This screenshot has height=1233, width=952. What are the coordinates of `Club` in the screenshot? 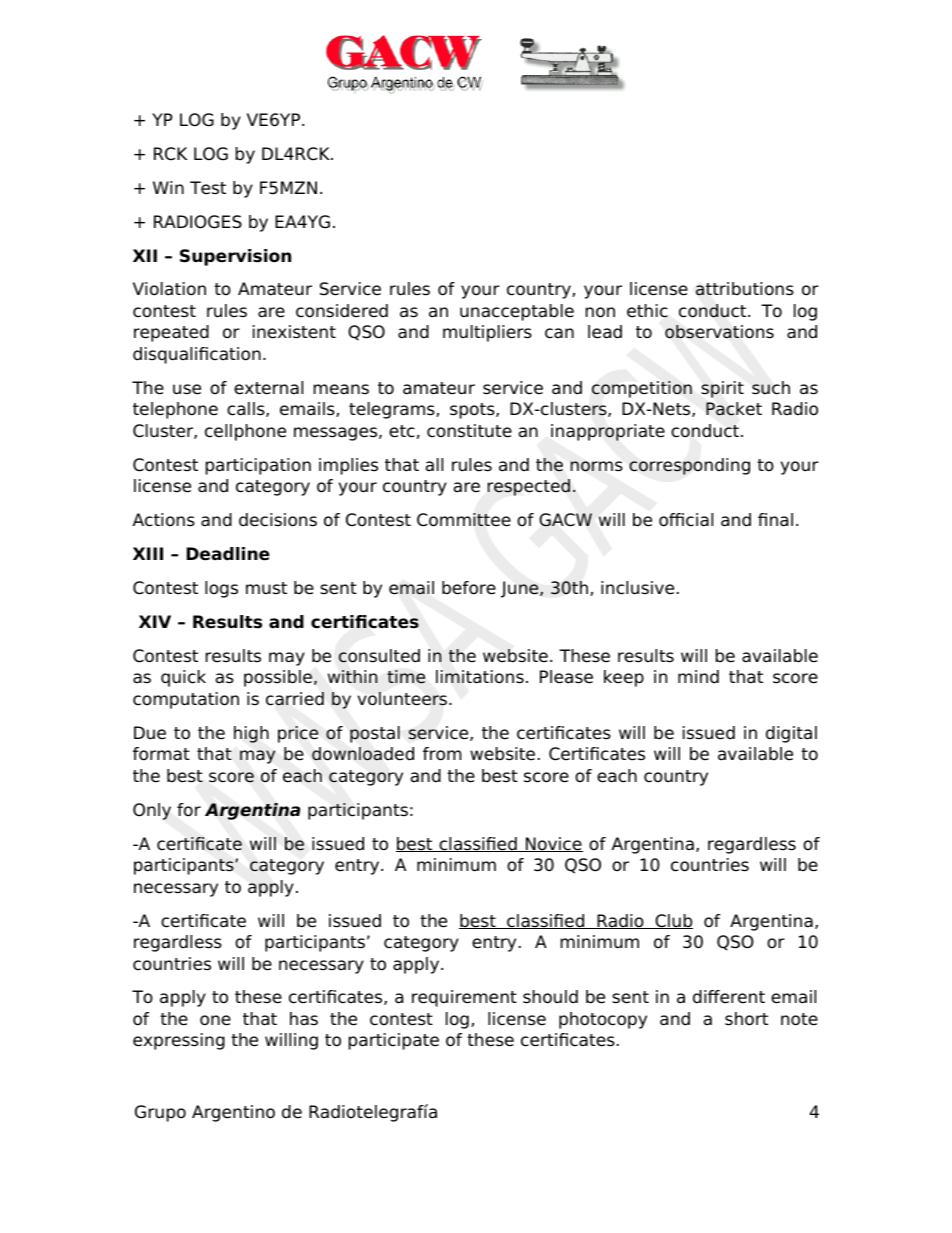 It's located at (673, 921).
